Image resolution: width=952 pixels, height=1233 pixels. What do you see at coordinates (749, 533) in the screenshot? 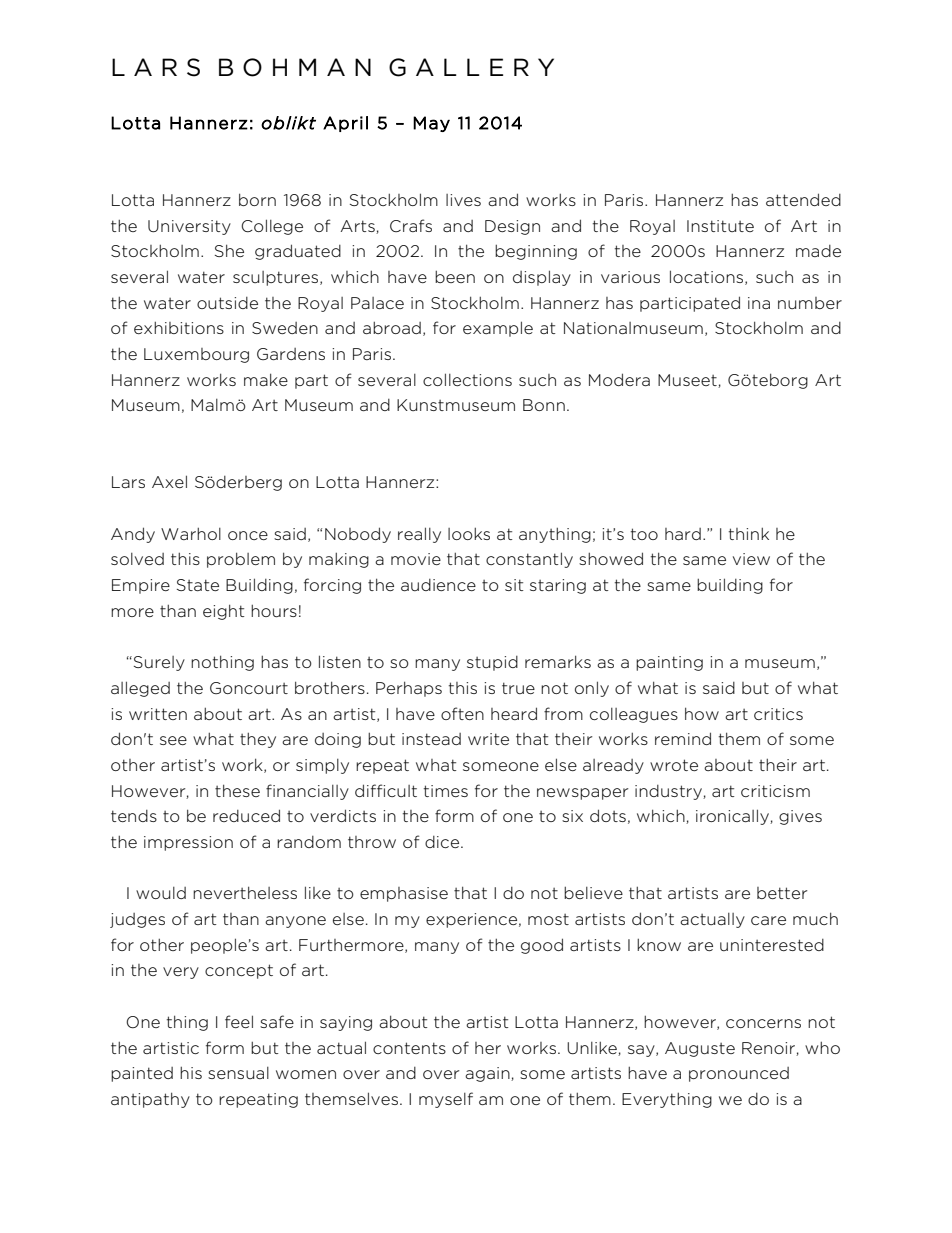
I see `think` at bounding box center [749, 533].
